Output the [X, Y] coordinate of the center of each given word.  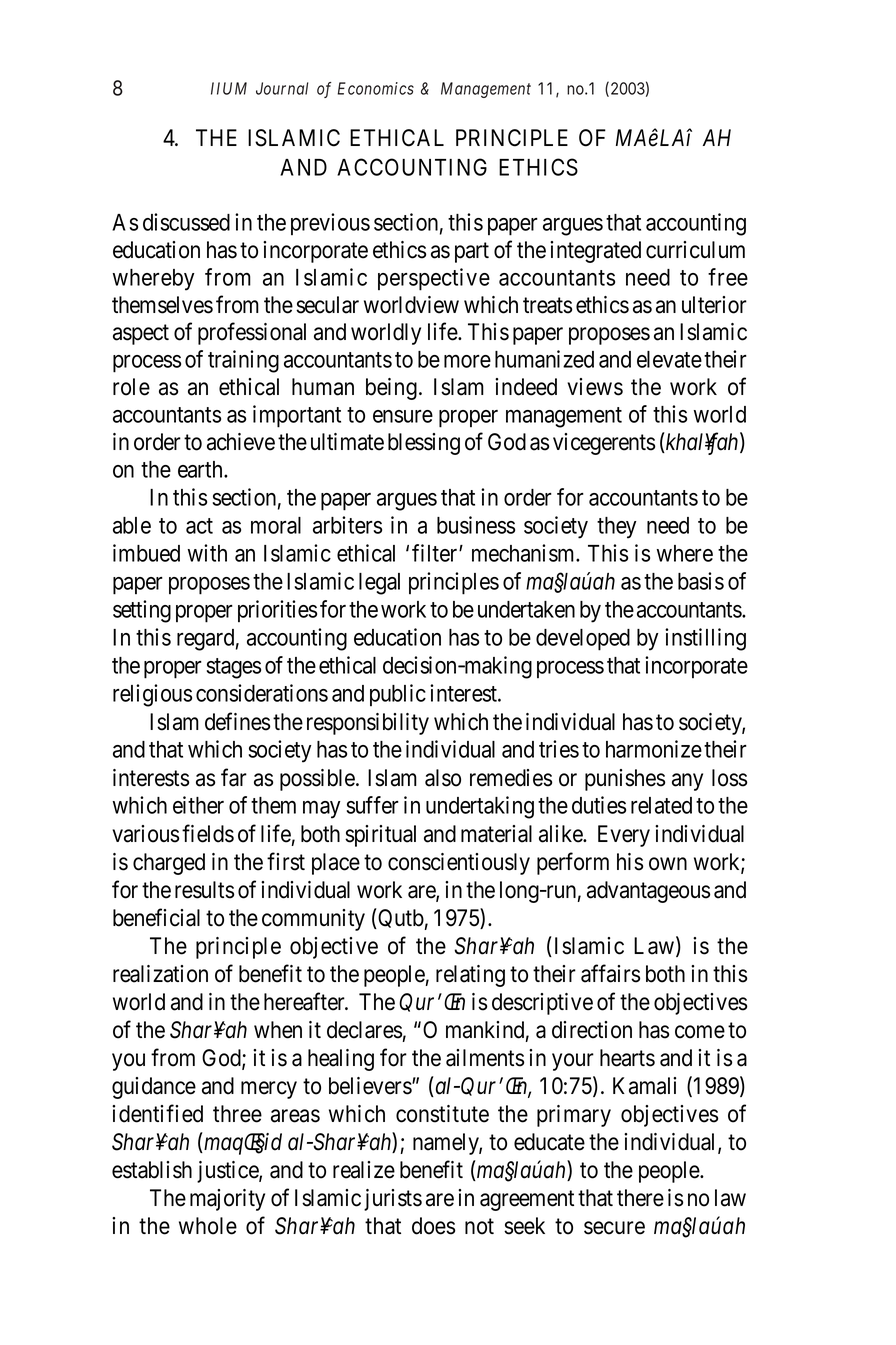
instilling [705, 639]
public [398, 695]
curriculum [695, 250]
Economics [375, 88]
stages [233, 668]
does [433, 1226]
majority [227, 1200]
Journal [282, 88]
